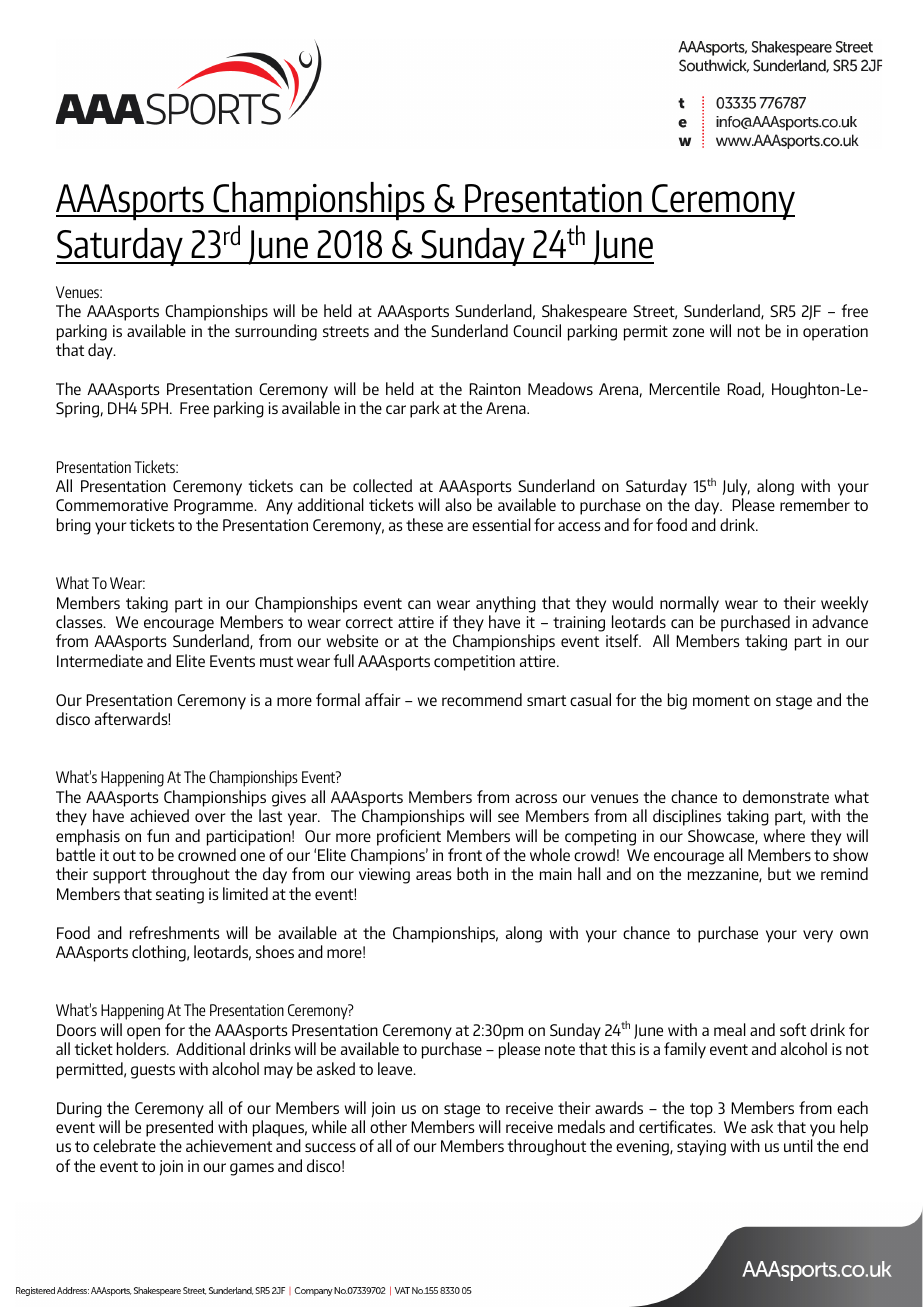  Describe the element at coordinates (815, 504) in the screenshot. I see `remember` at that location.
